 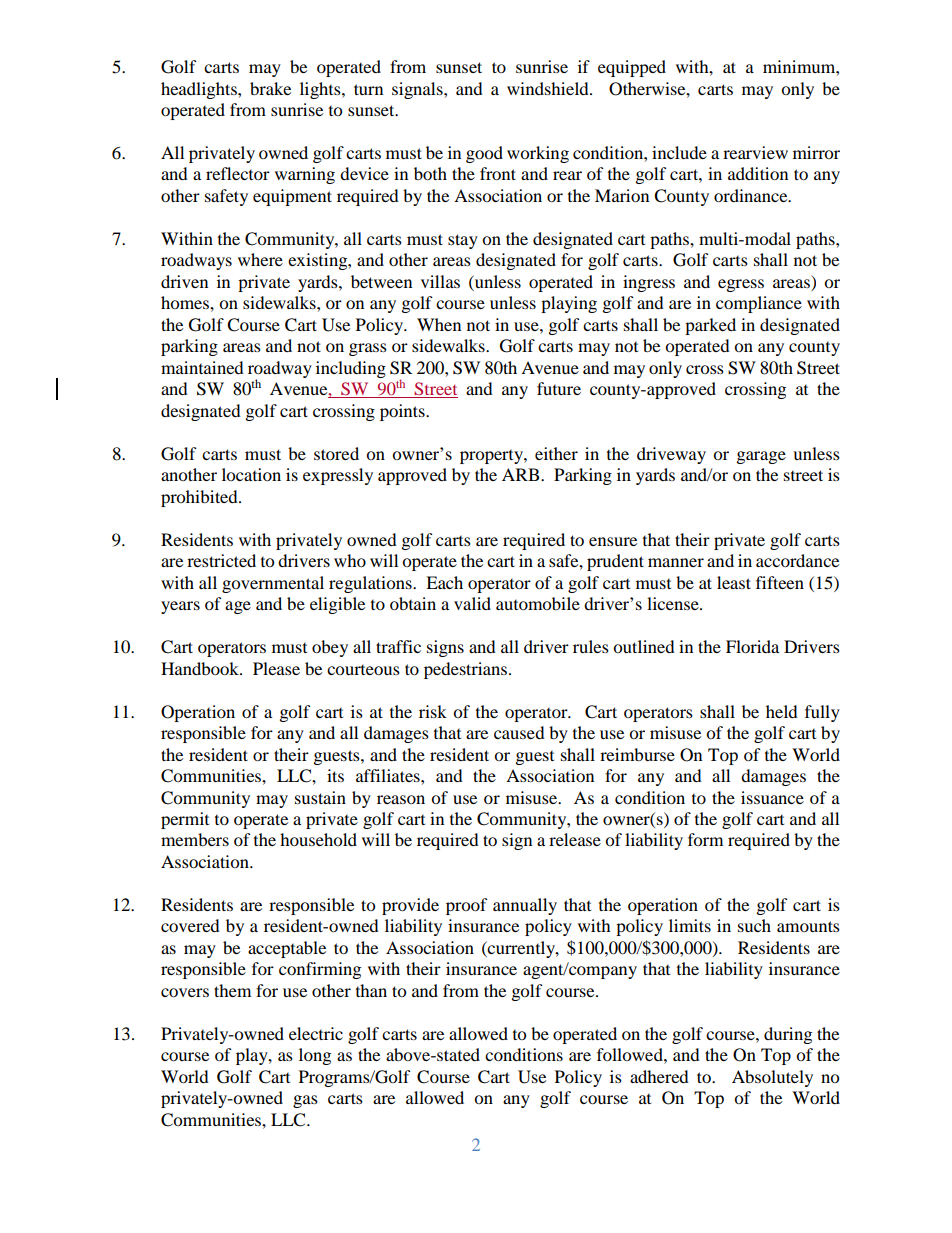 What do you see at coordinates (318, 839) in the screenshot?
I see `household` at bounding box center [318, 839].
